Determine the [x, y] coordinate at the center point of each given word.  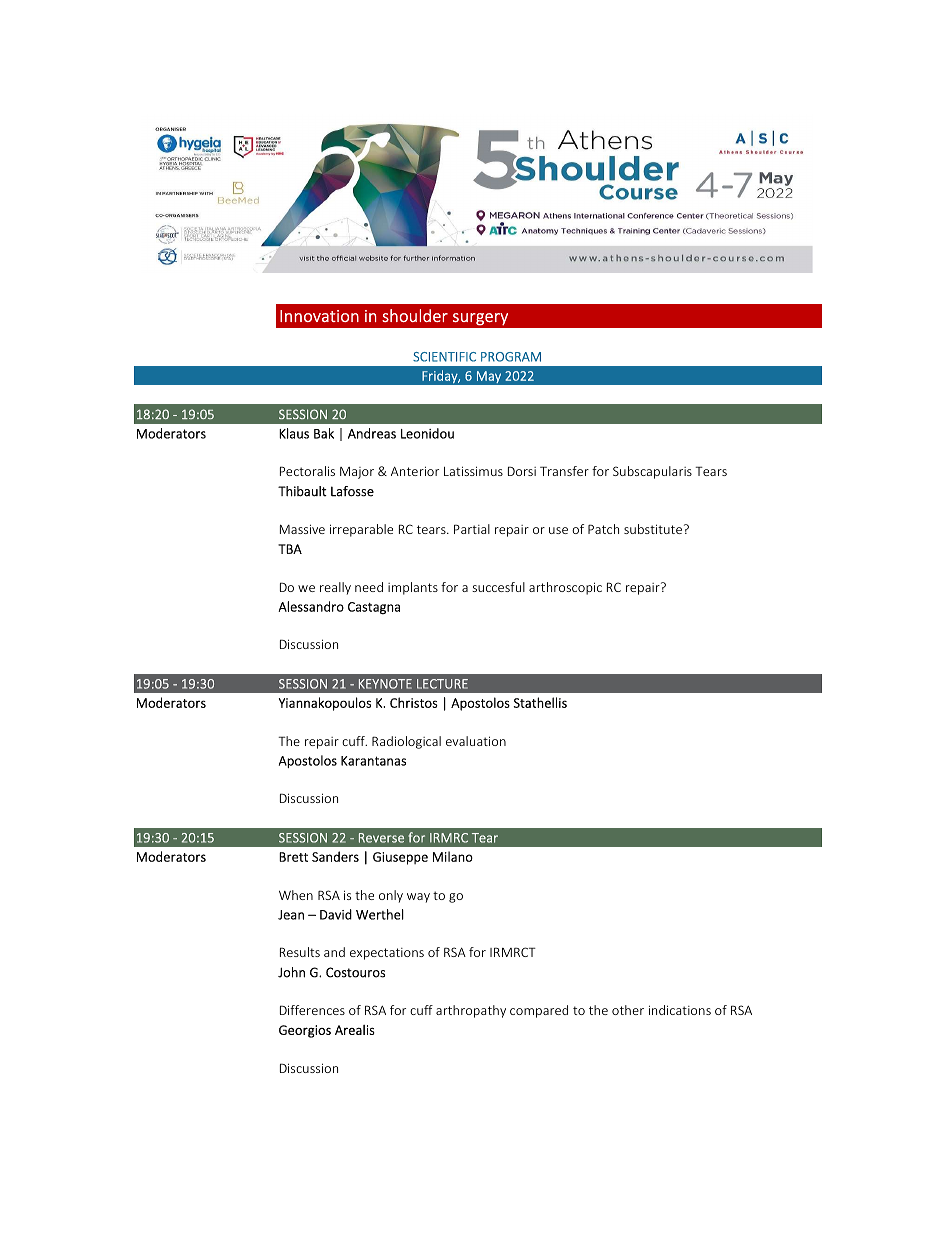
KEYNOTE [385, 684]
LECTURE [442, 684]
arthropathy [471, 1011]
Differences [312, 1010]
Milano [453, 856]
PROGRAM [511, 357]
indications [680, 1010]
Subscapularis [652, 472]
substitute [654, 529]
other [628, 1010]
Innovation [319, 316]
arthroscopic [565, 588]
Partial [472, 529]
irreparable [361, 530]
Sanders [335, 856]
